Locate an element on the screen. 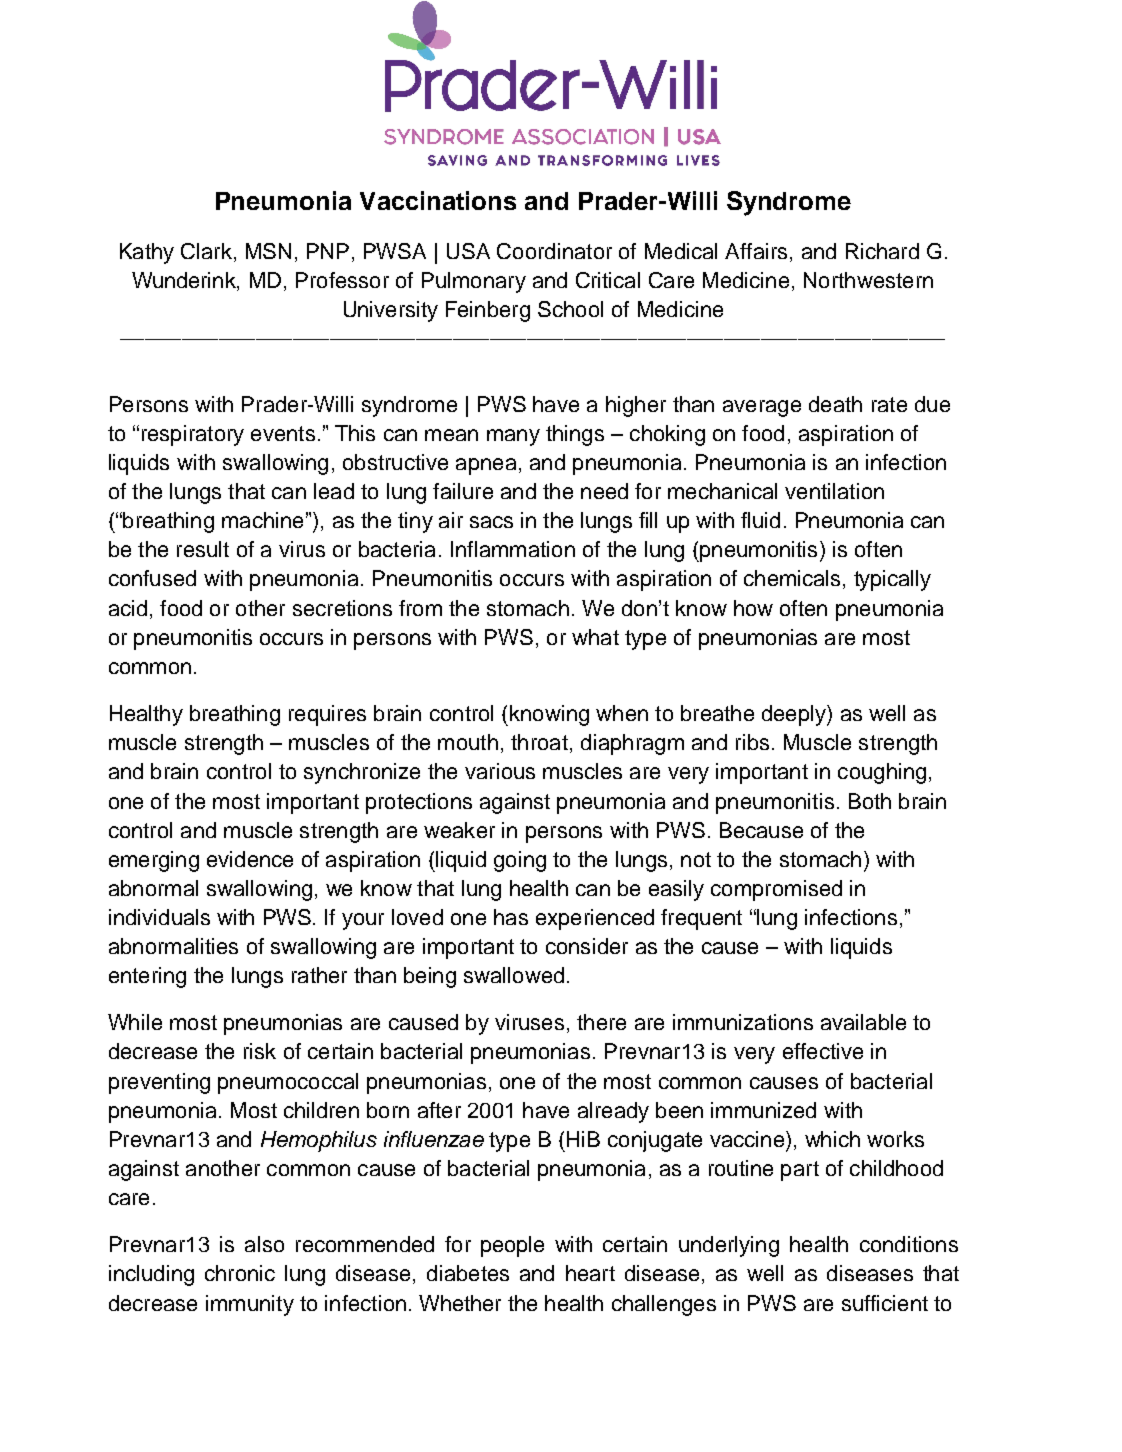  sufficient is located at coordinates (885, 1303).
